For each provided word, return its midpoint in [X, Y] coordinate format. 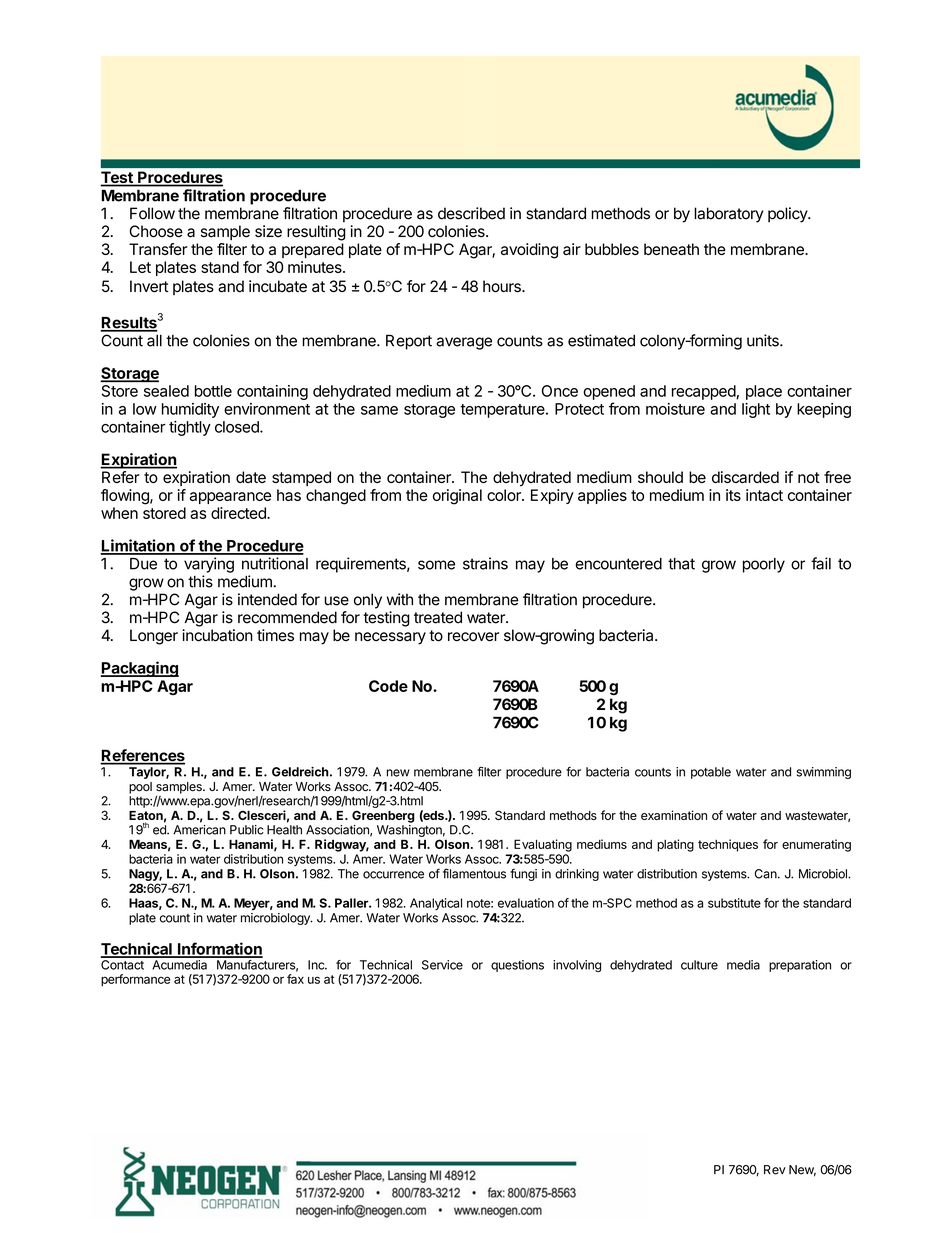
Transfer [158, 249]
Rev [775, 1170]
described [471, 213]
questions [517, 966]
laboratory [728, 215]
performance [135, 980]
